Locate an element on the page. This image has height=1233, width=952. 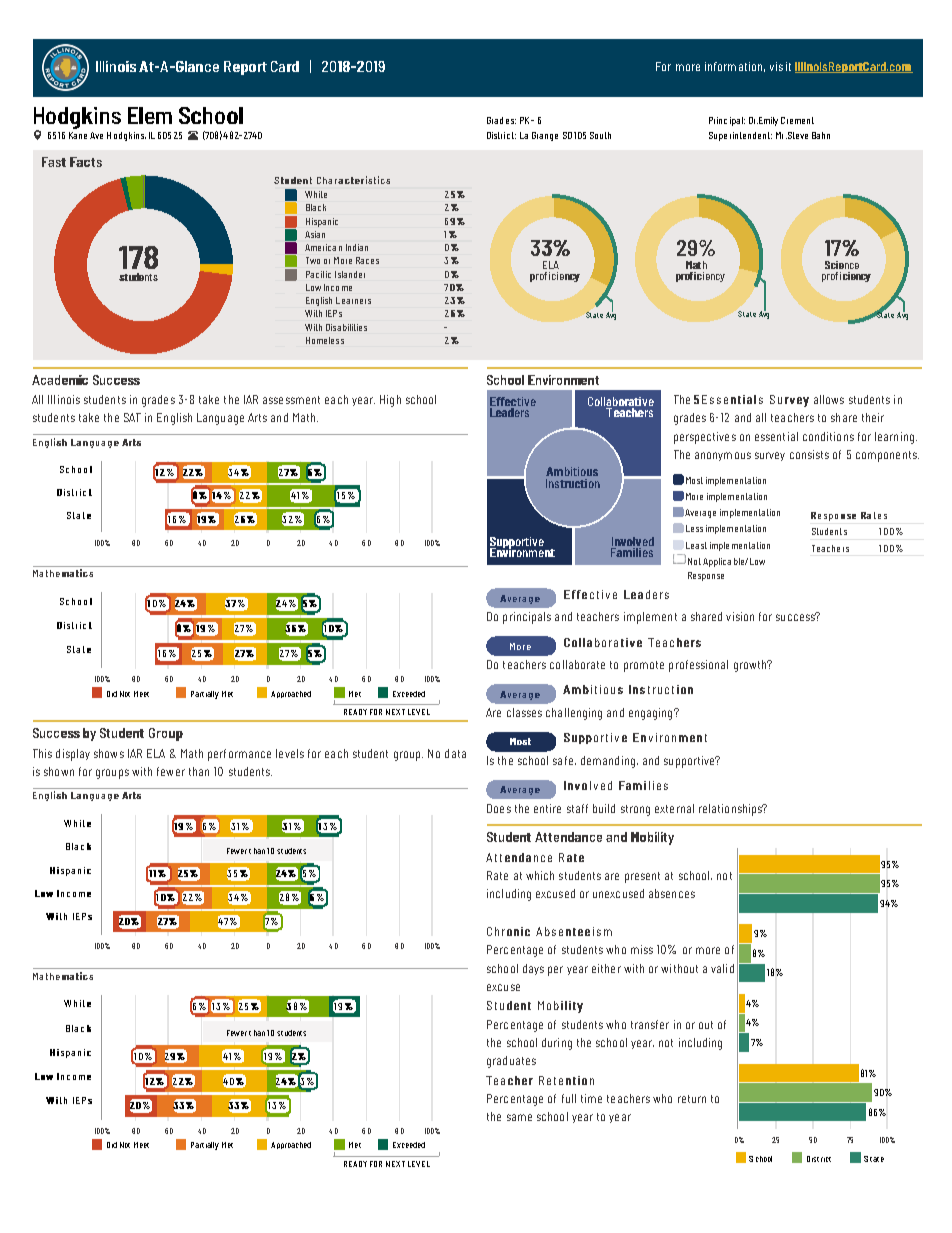
Facts is located at coordinates (86, 162).
